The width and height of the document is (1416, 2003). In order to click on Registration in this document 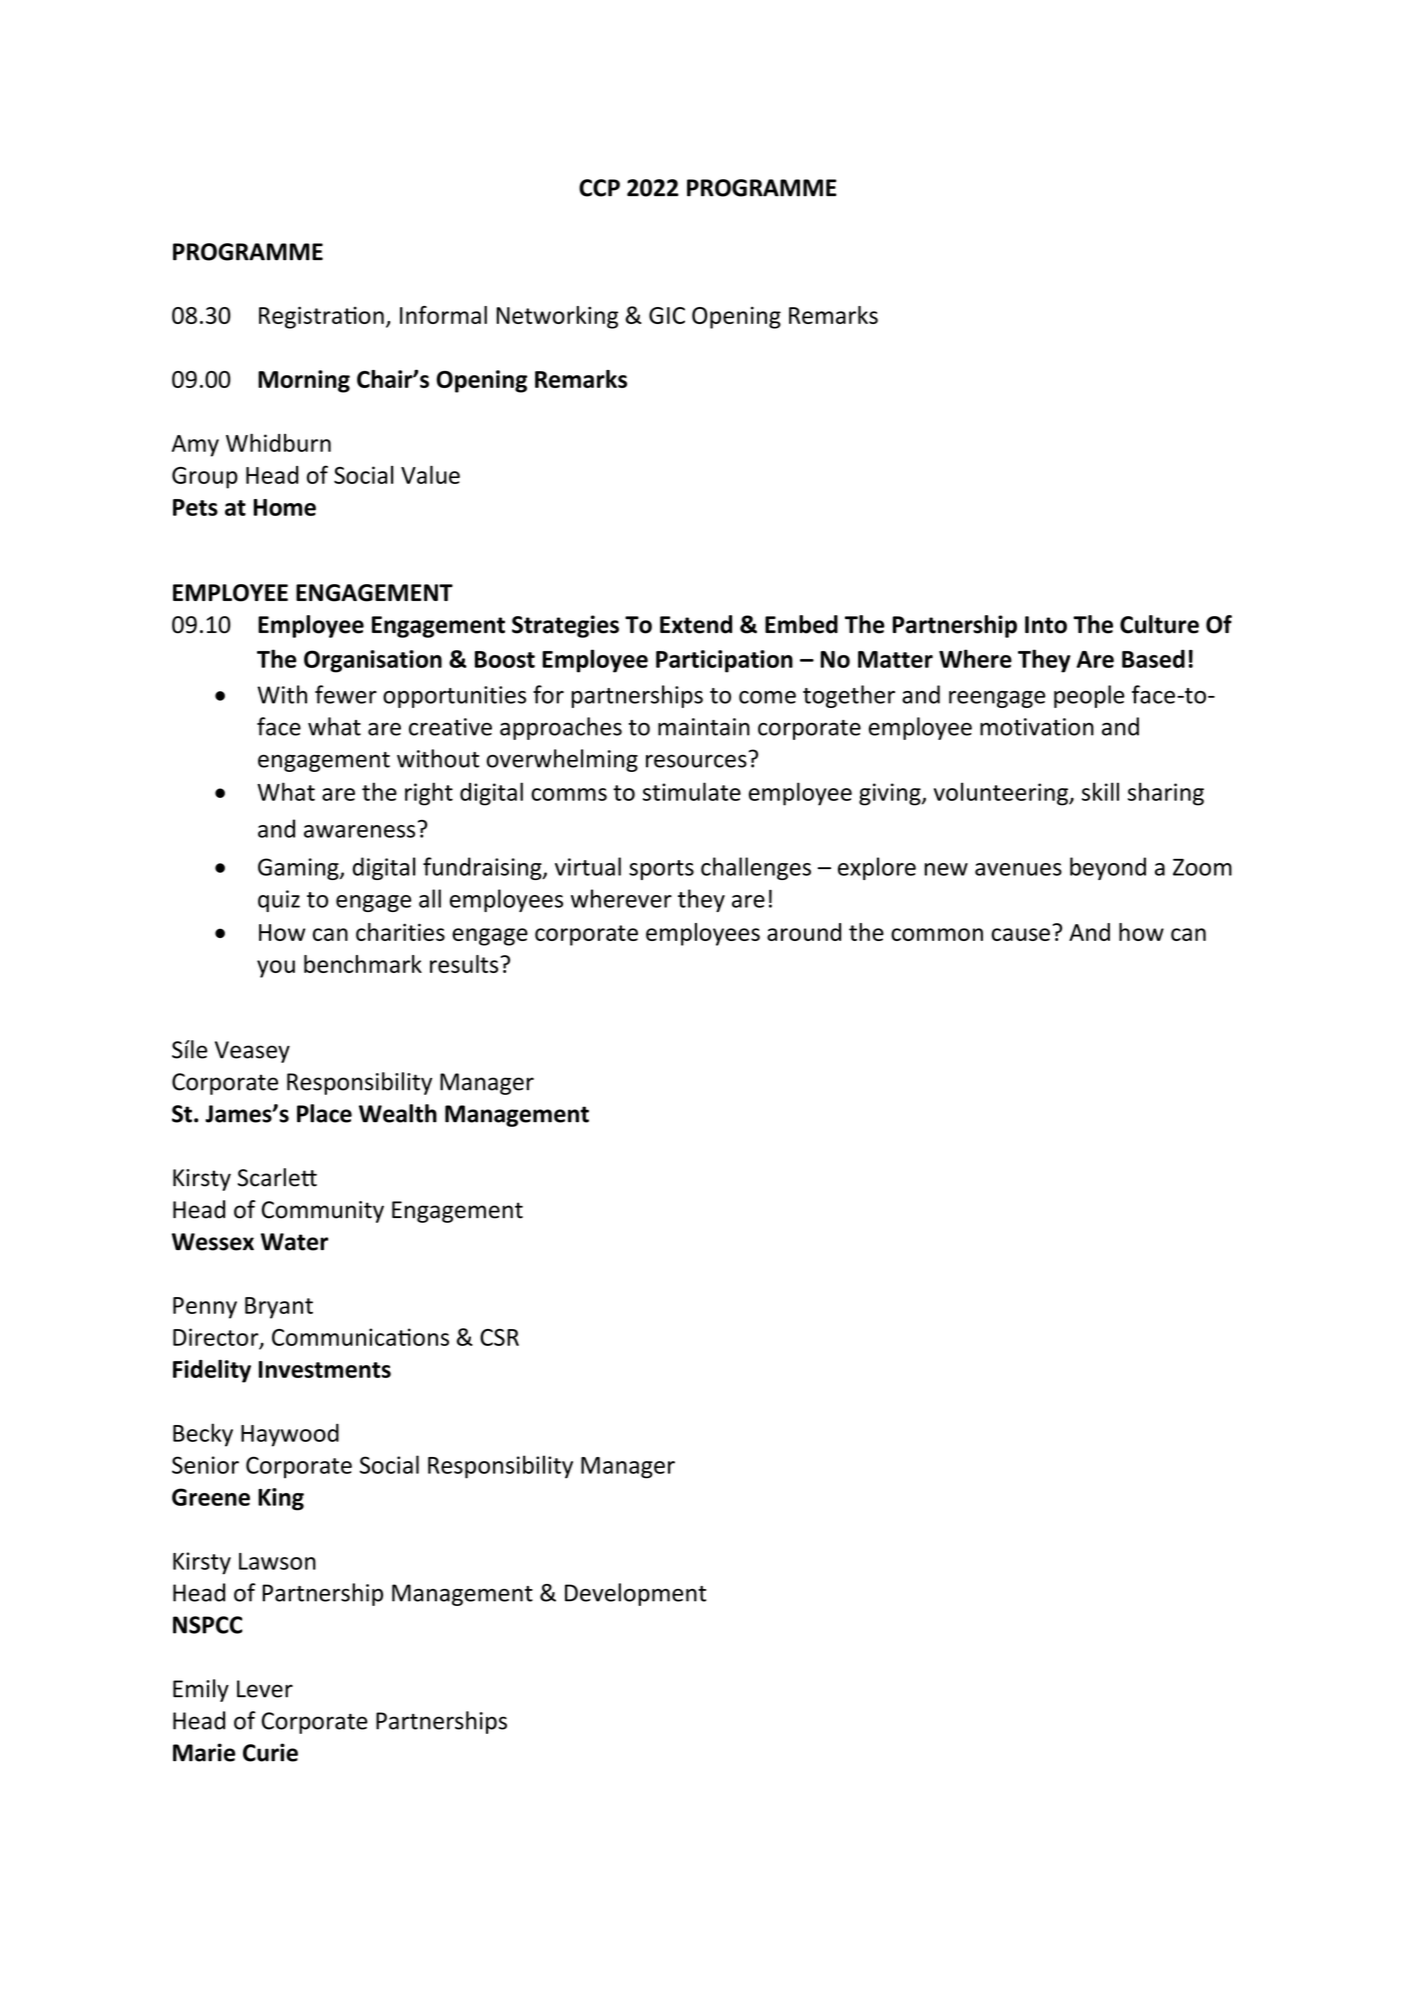, I will do `click(321, 317)`.
